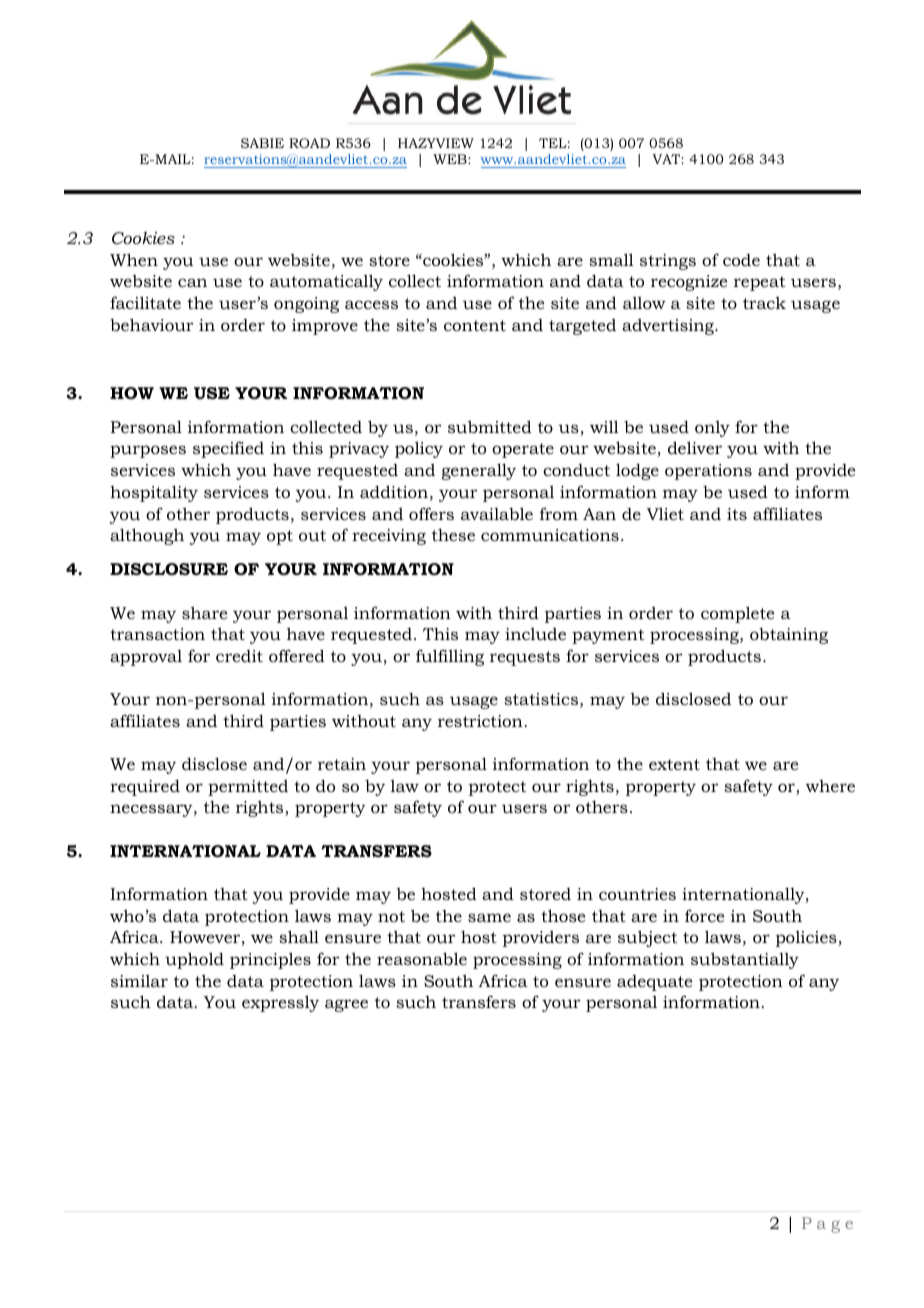  What do you see at coordinates (194, 960) in the screenshot?
I see `uphold` at bounding box center [194, 960].
